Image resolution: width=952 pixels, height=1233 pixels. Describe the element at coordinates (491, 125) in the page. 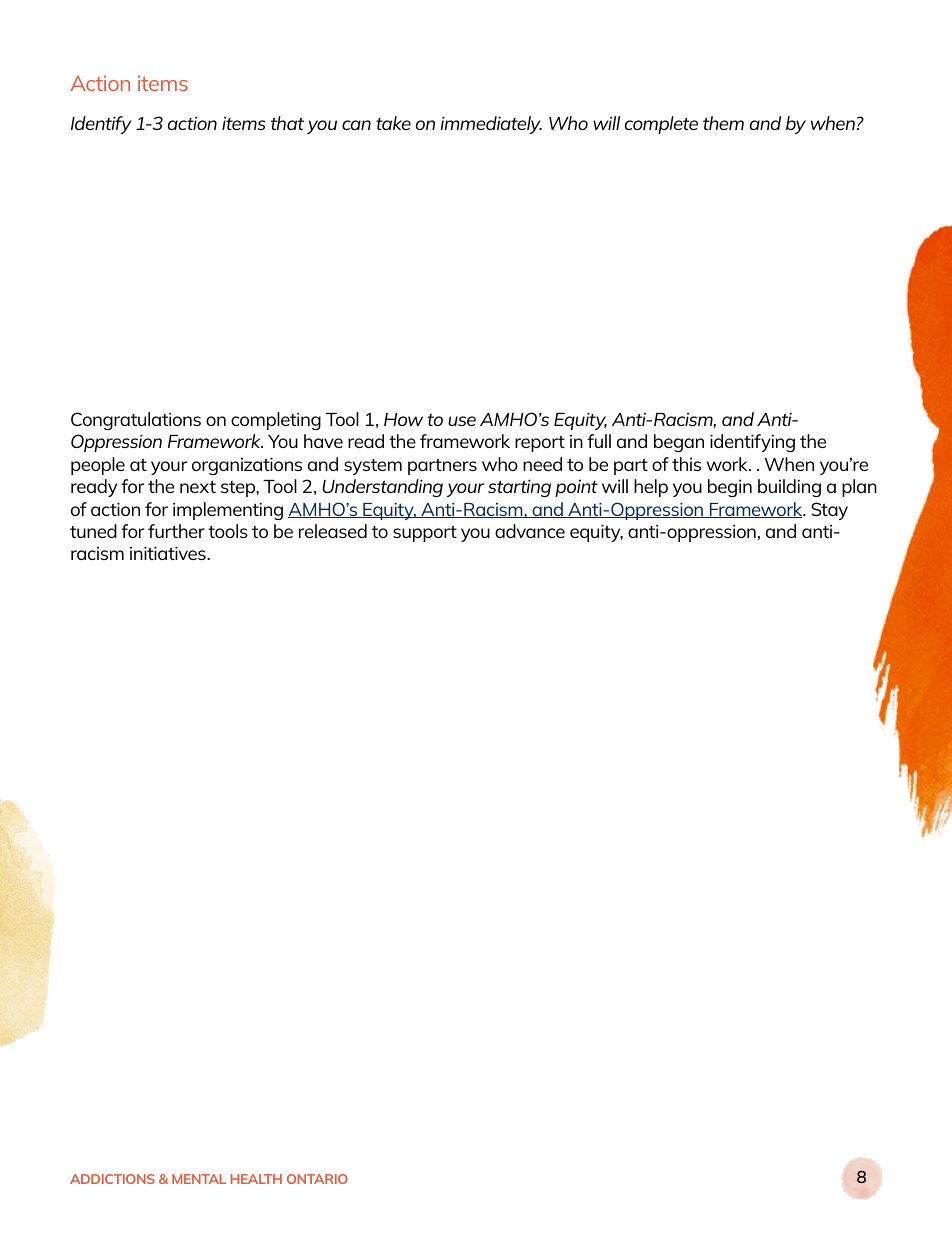

I see `immediately` at that location.
